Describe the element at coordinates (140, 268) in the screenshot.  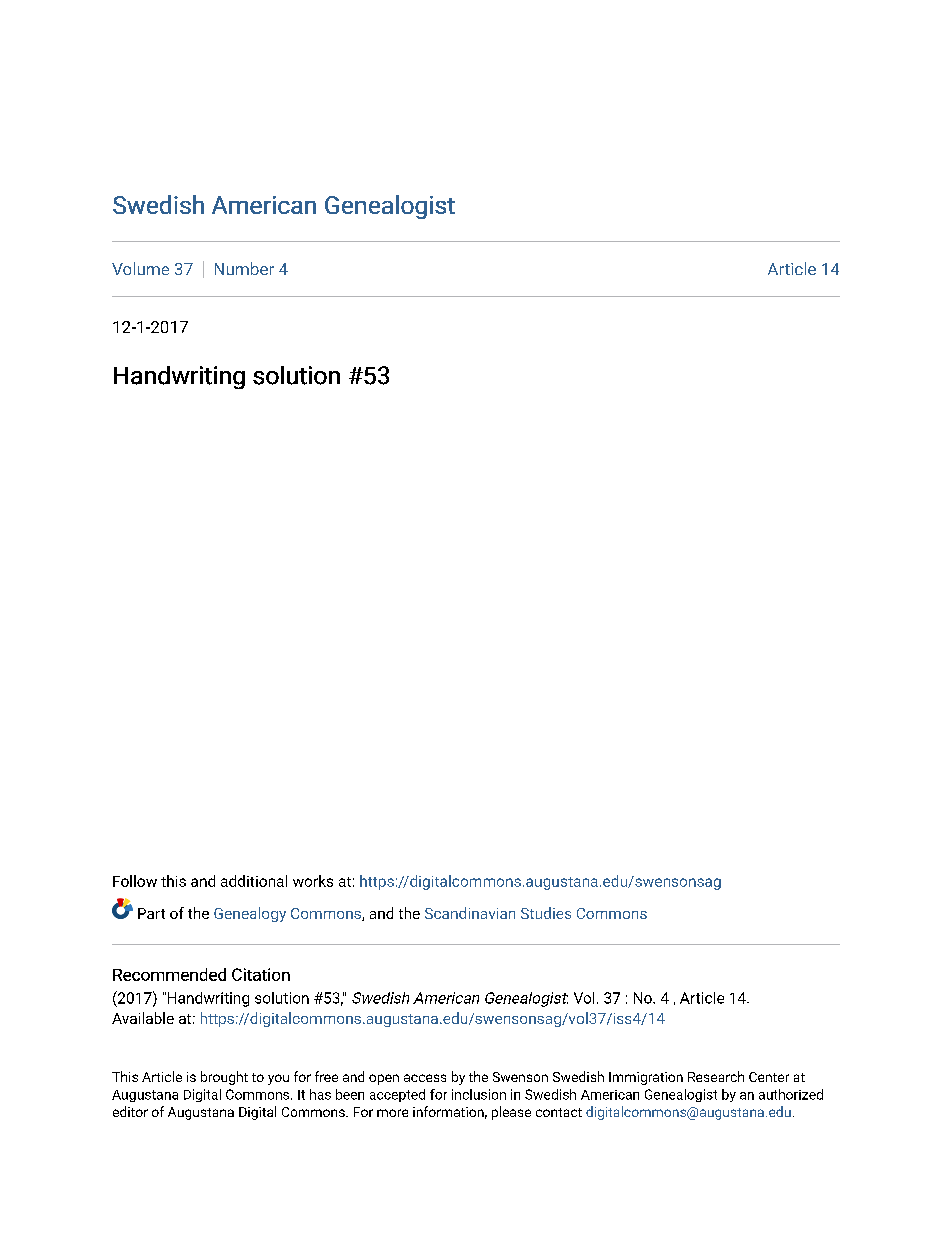
I see `Volume` at that location.
